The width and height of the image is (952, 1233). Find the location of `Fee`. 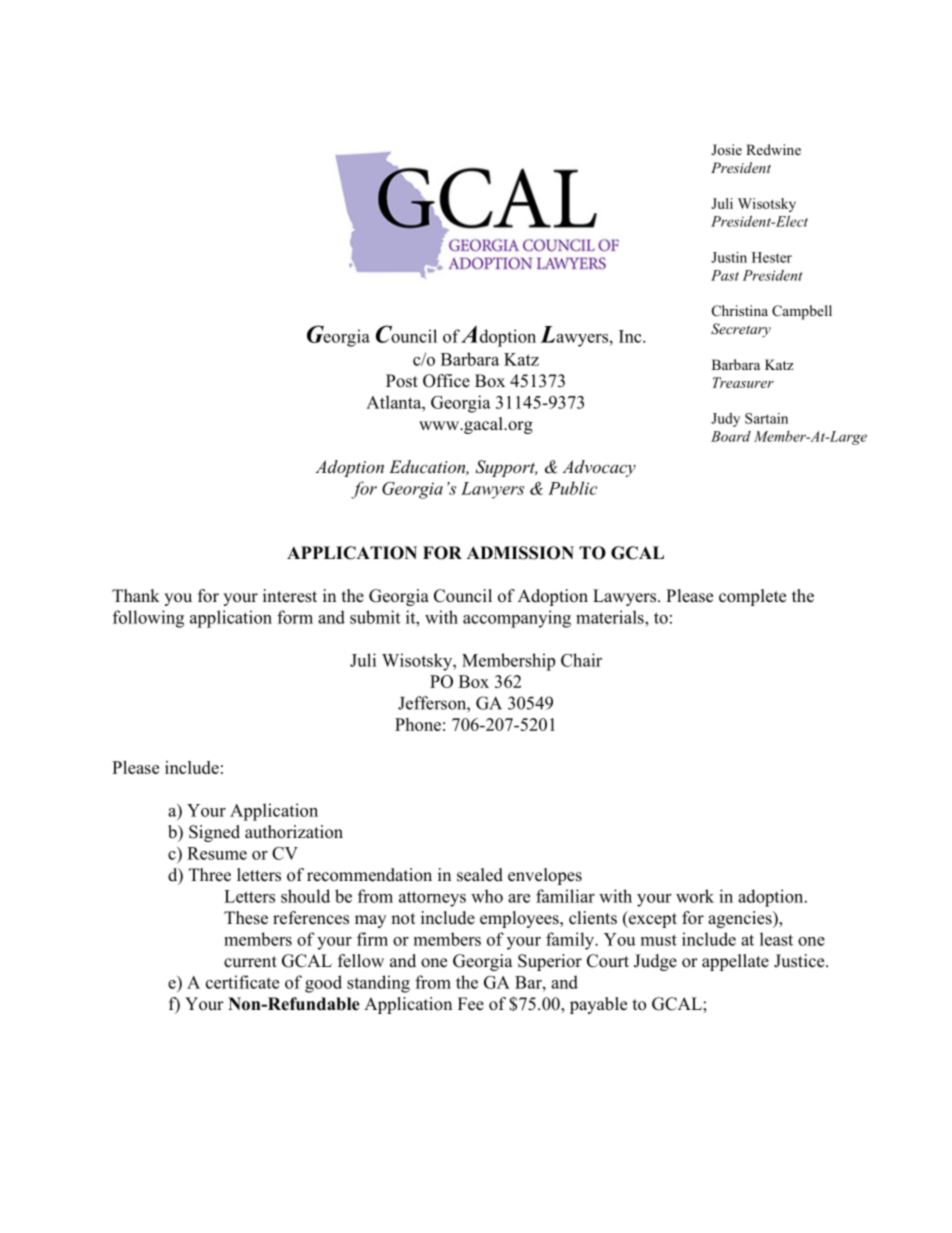

Fee is located at coordinates (471, 1004).
